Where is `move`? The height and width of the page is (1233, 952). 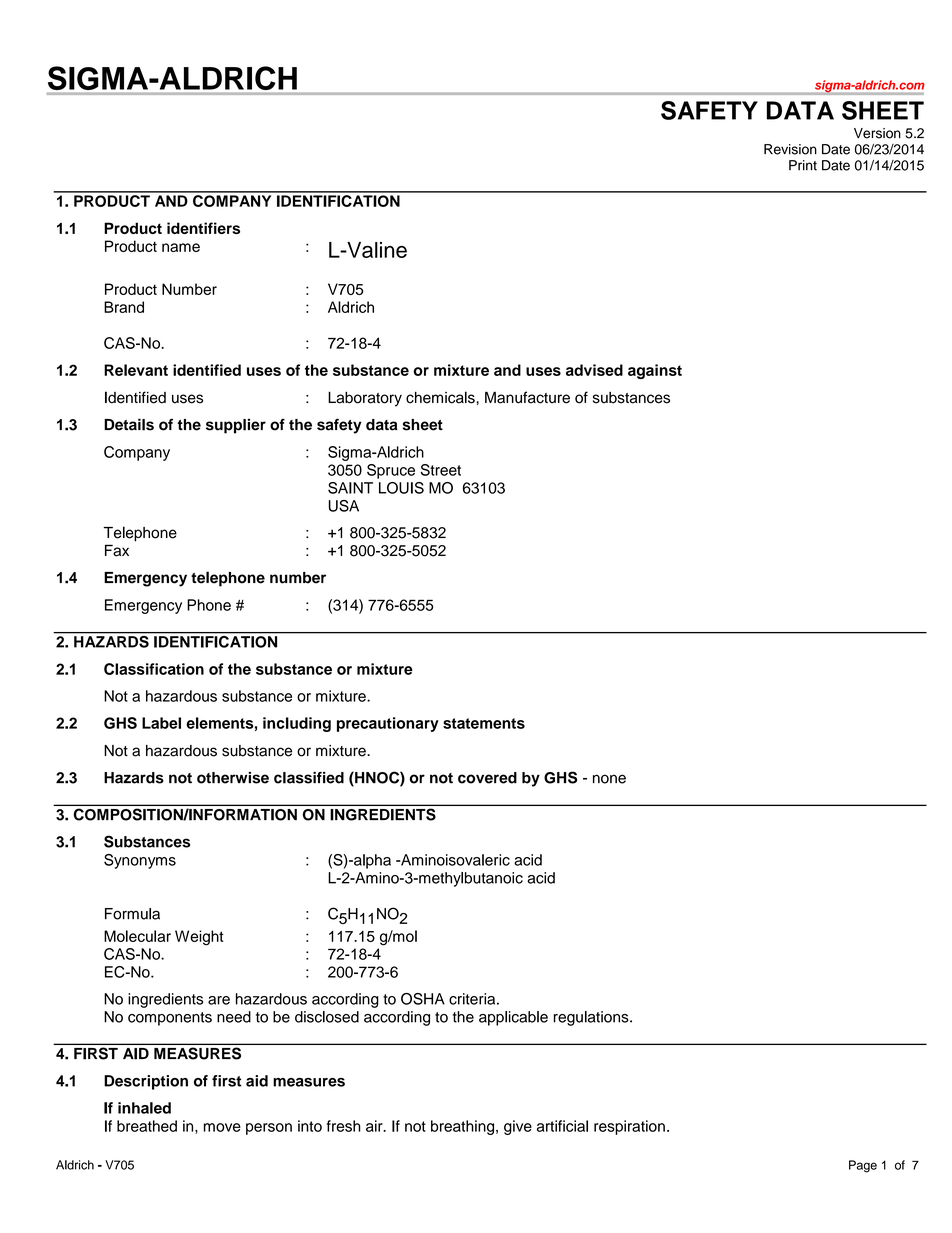
move is located at coordinates (222, 1127).
